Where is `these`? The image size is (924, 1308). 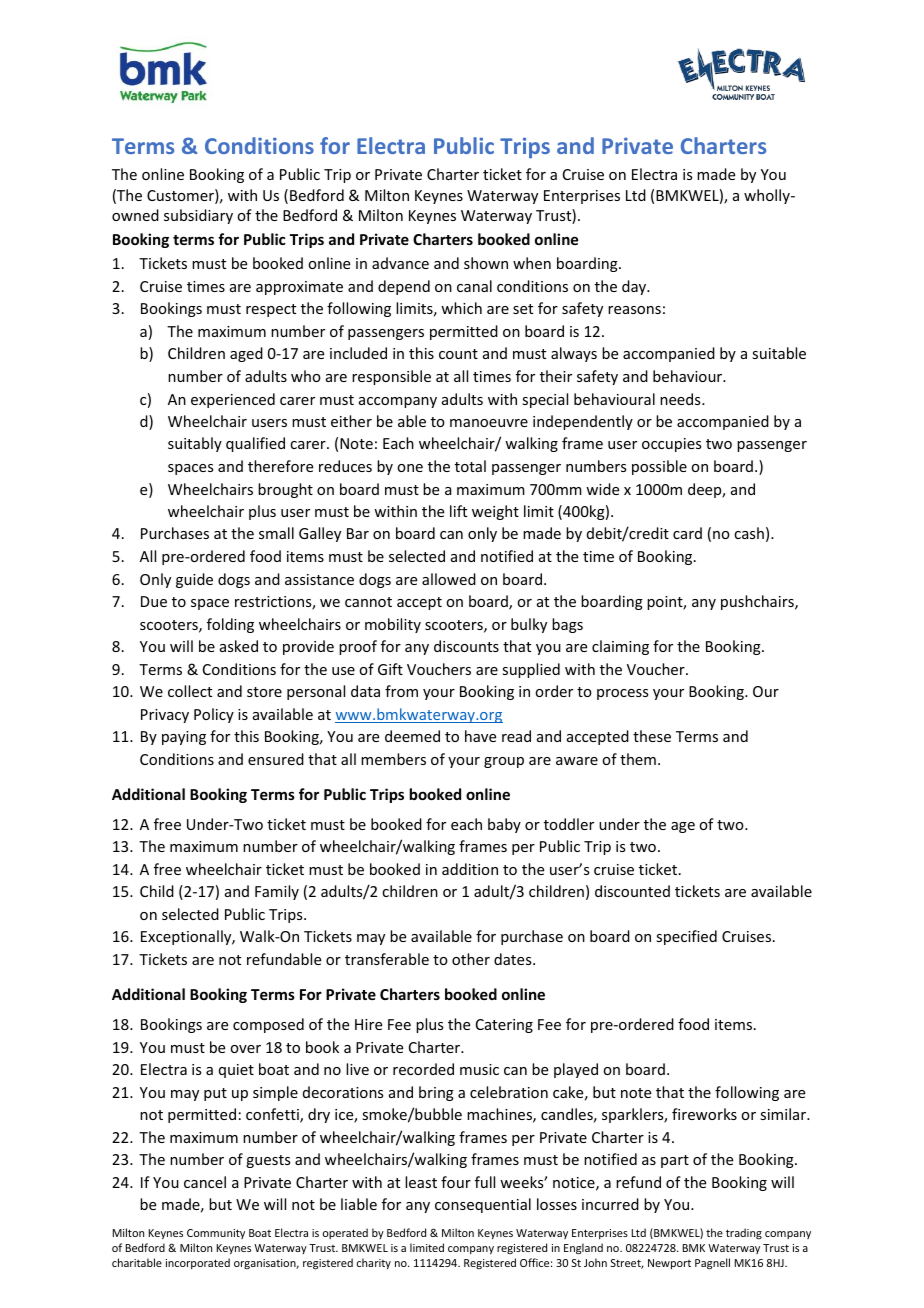 these is located at coordinates (652, 736).
